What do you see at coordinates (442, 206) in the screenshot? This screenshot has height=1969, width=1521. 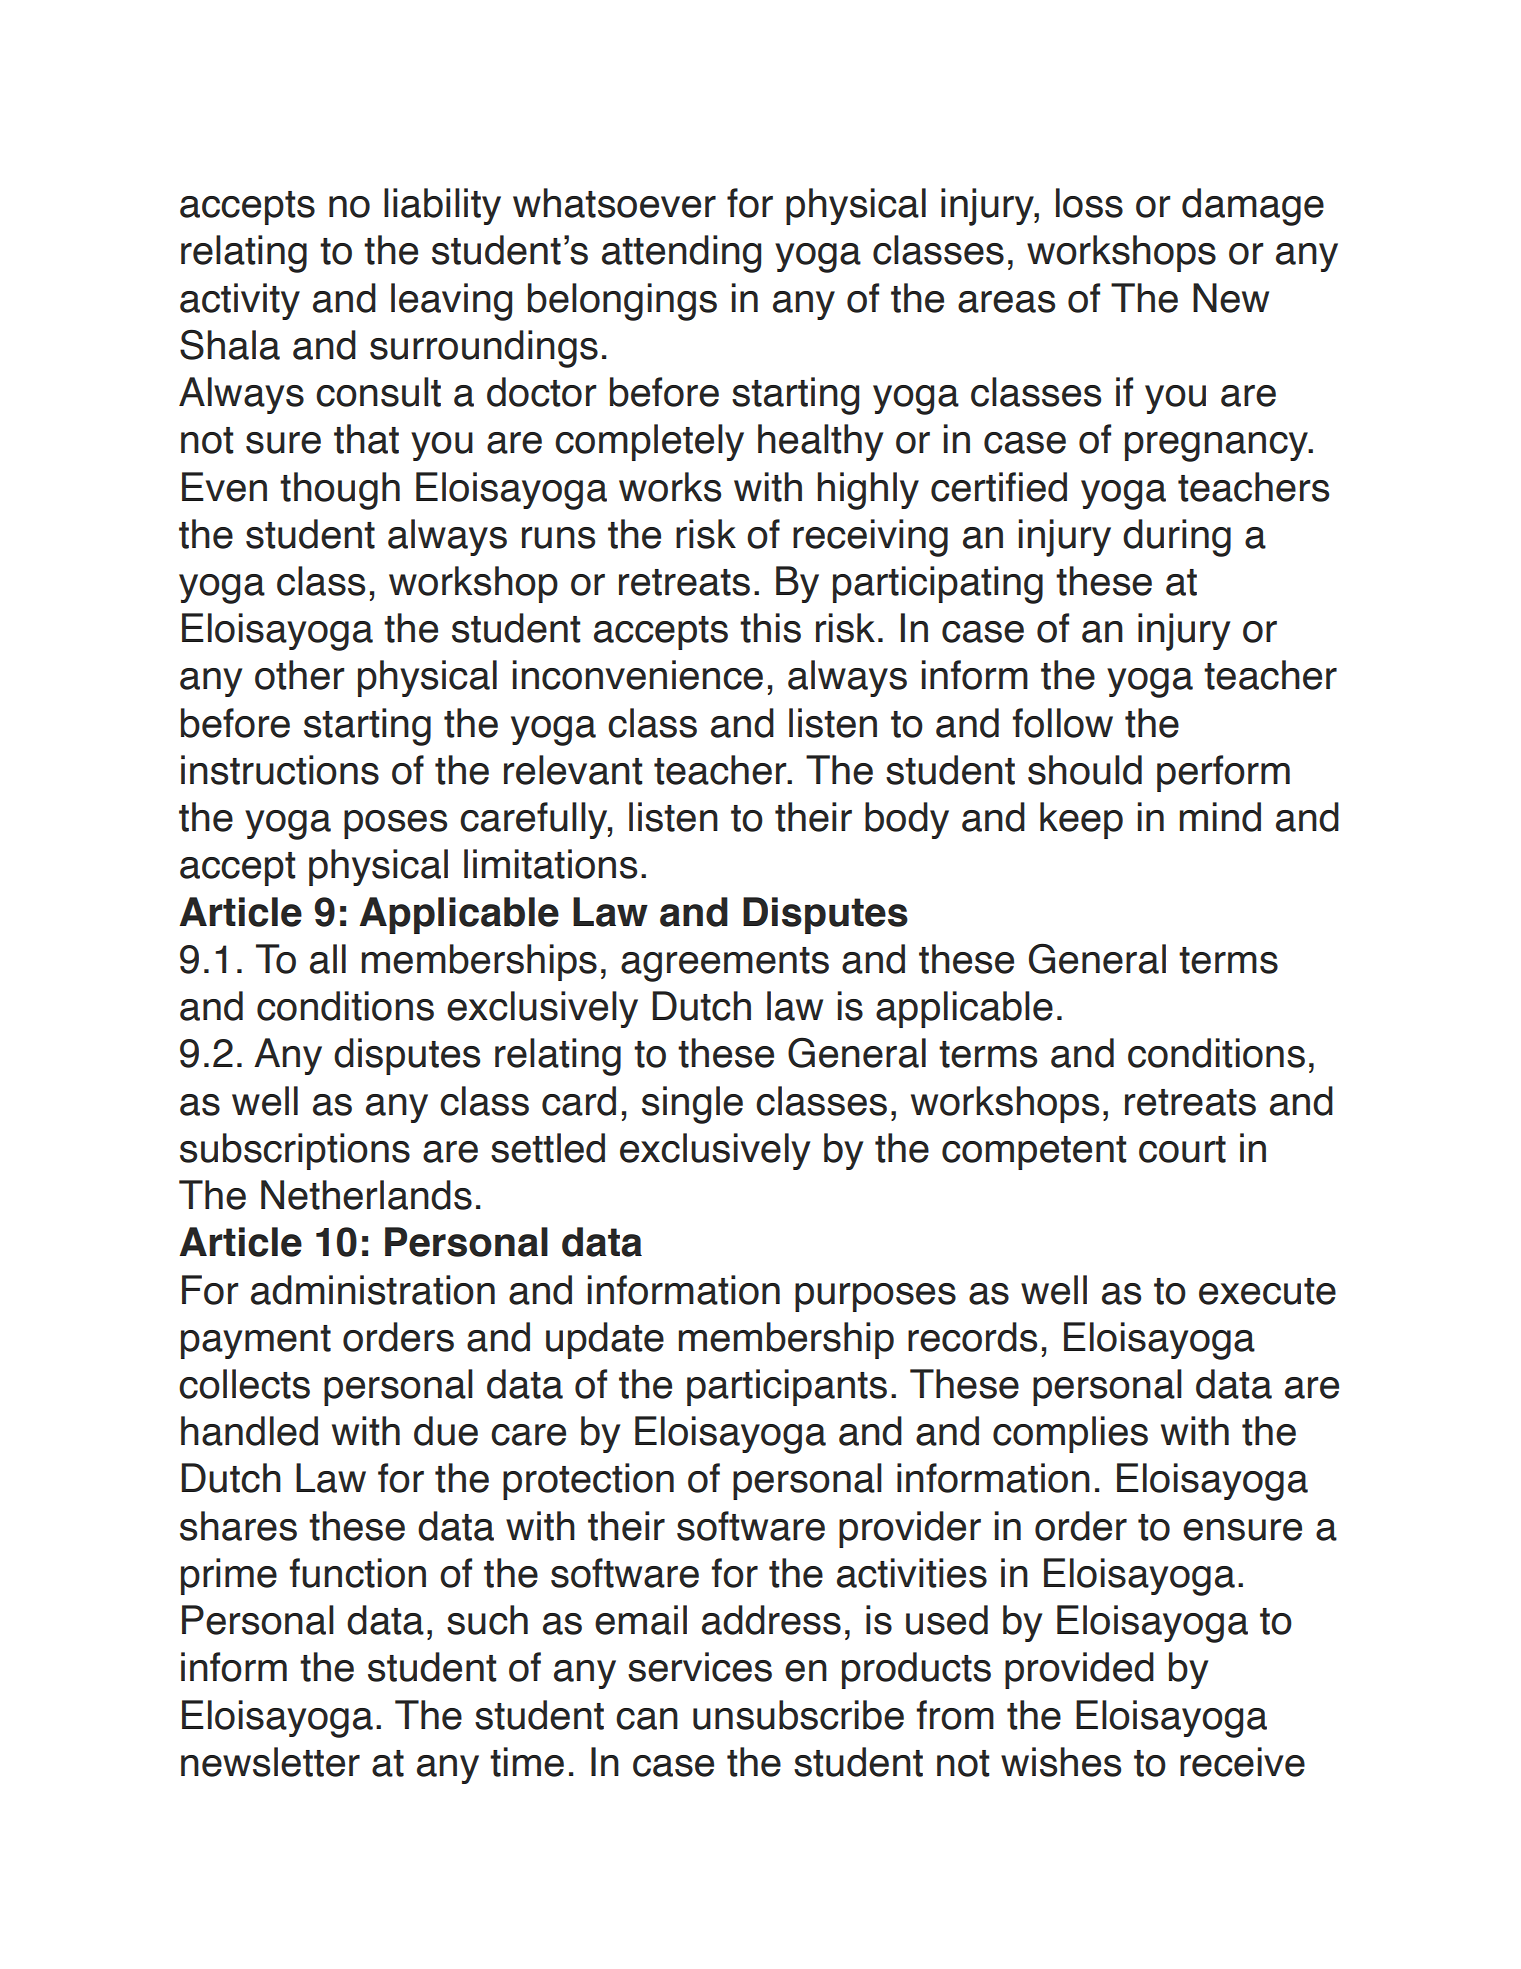 I see `liability` at bounding box center [442, 206].
